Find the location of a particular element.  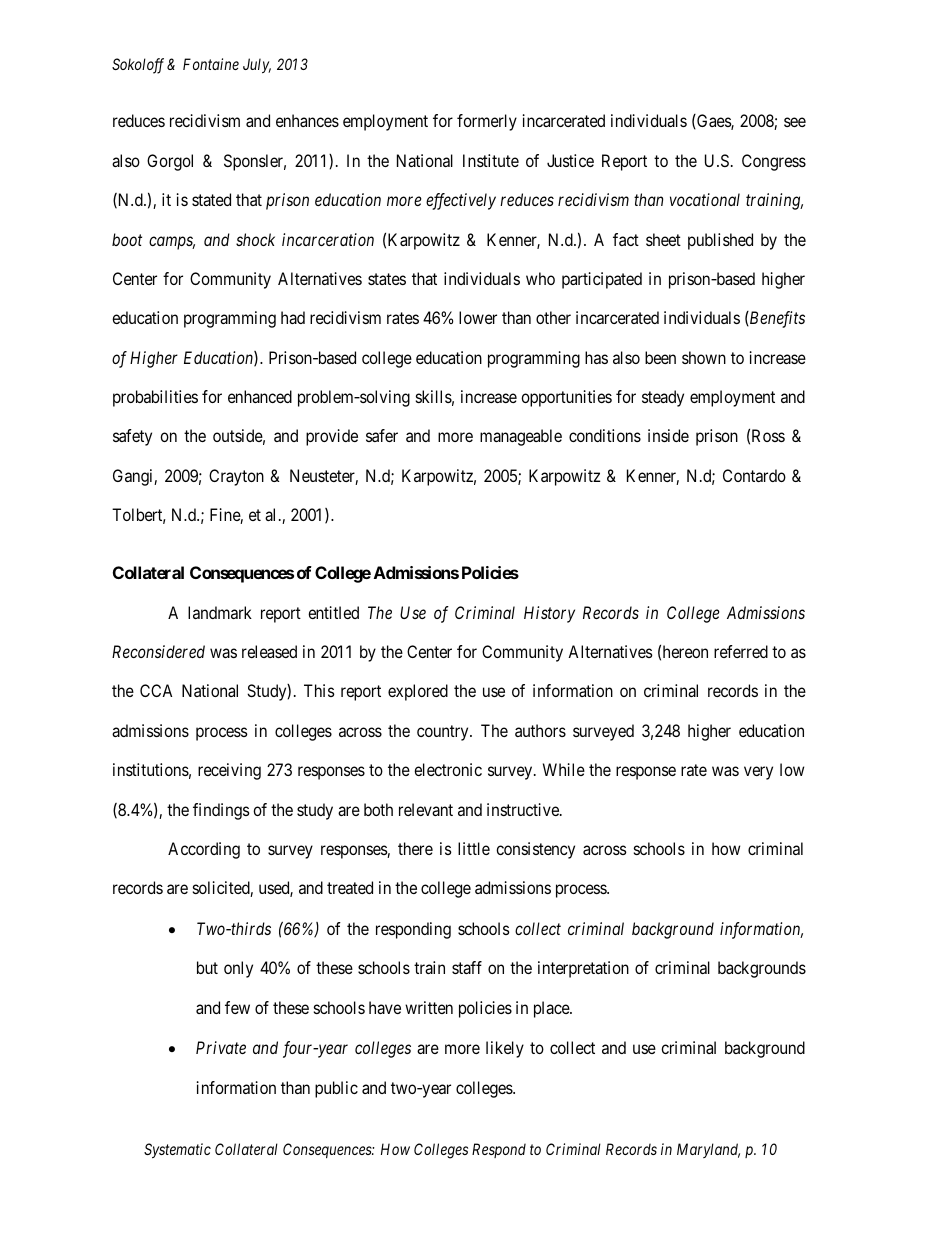

landmark is located at coordinates (220, 612).
